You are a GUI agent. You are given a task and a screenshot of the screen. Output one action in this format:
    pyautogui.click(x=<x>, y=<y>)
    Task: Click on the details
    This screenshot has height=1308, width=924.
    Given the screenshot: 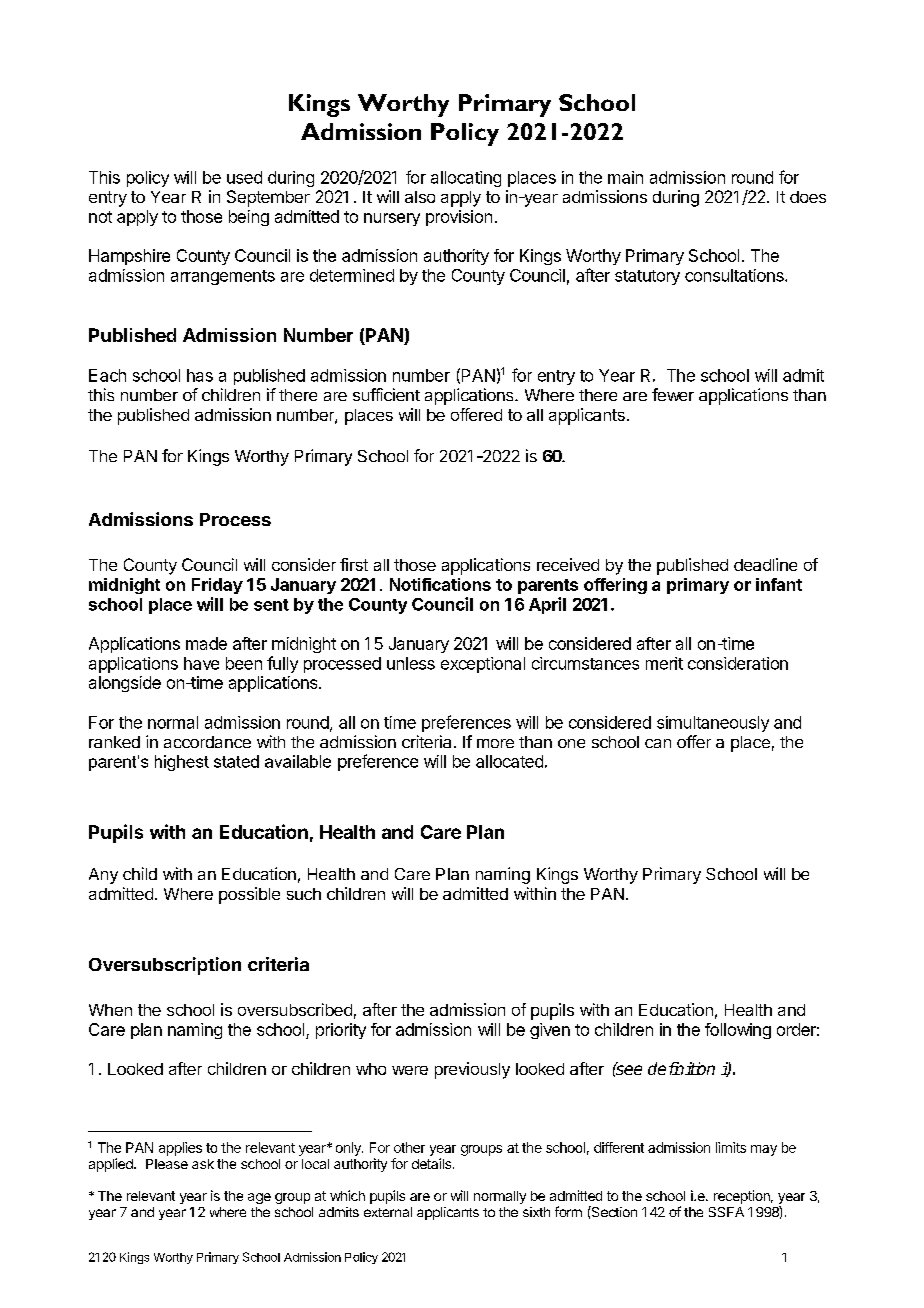 What is the action you would take?
    pyautogui.click(x=433, y=1163)
